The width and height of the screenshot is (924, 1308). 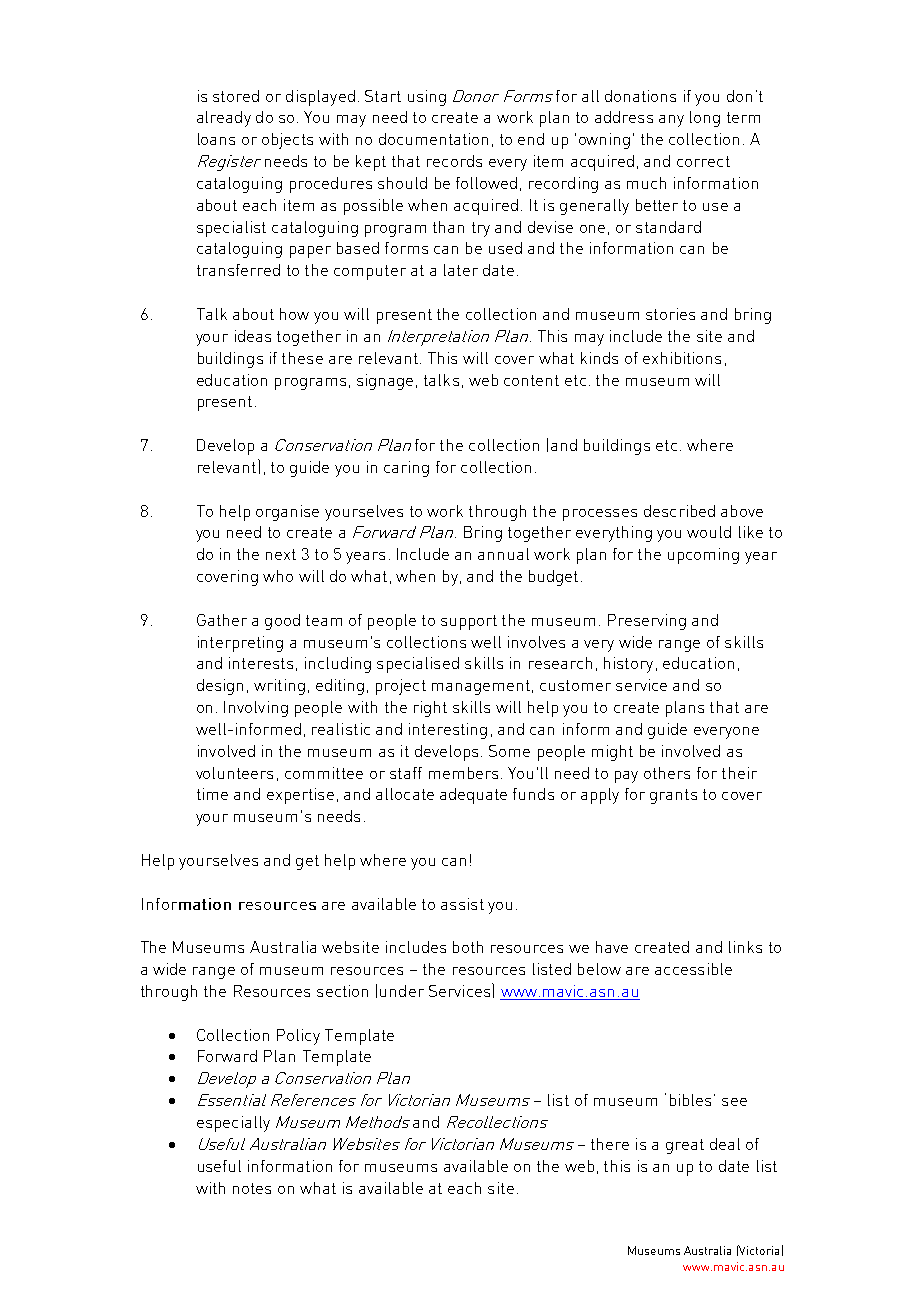 I want to click on next, so click(x=281, y=554).
